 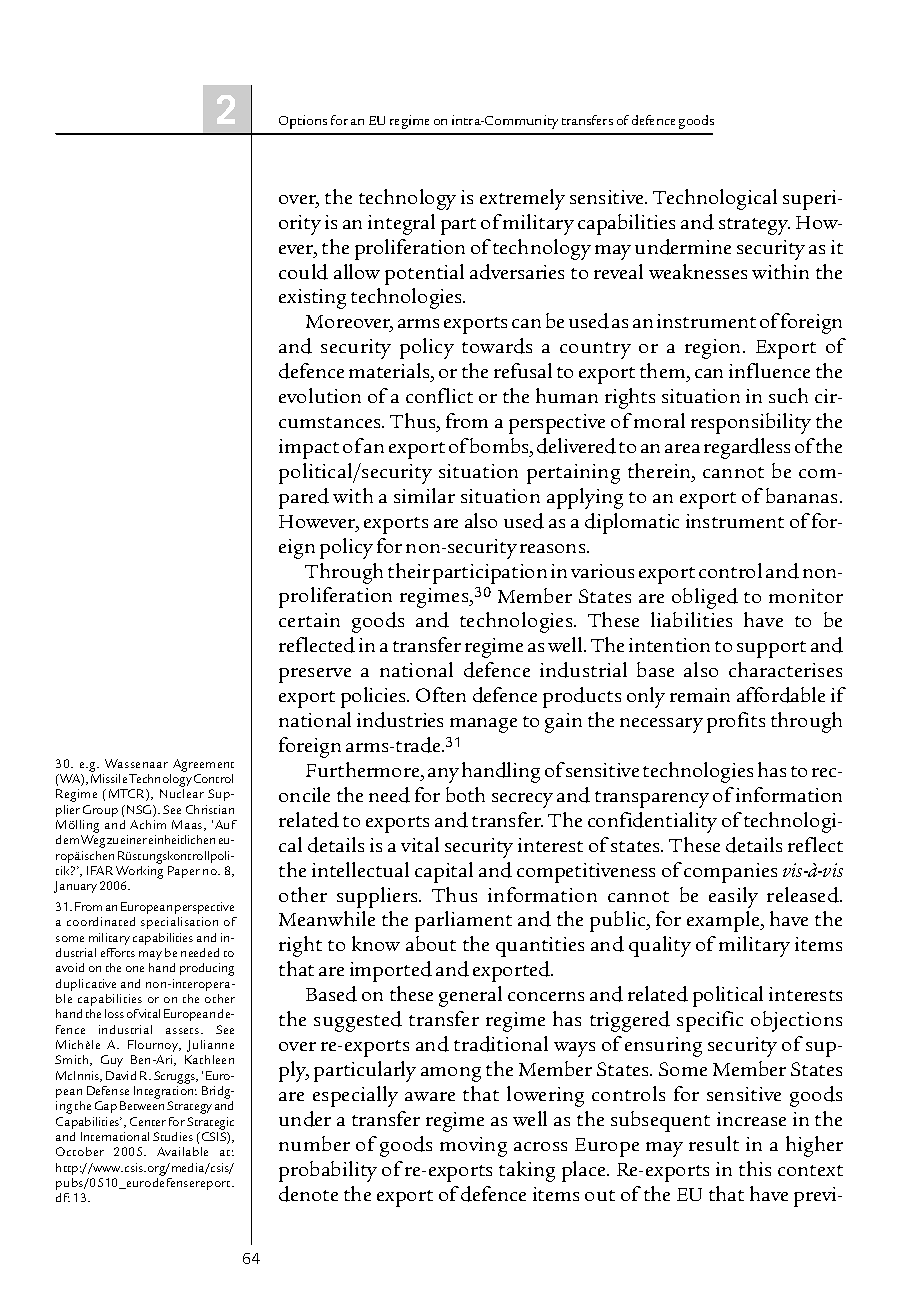 What do you see at coordinates (700, 695) in the screenshot?
I see `remain` at bounding box center [700, 695].
